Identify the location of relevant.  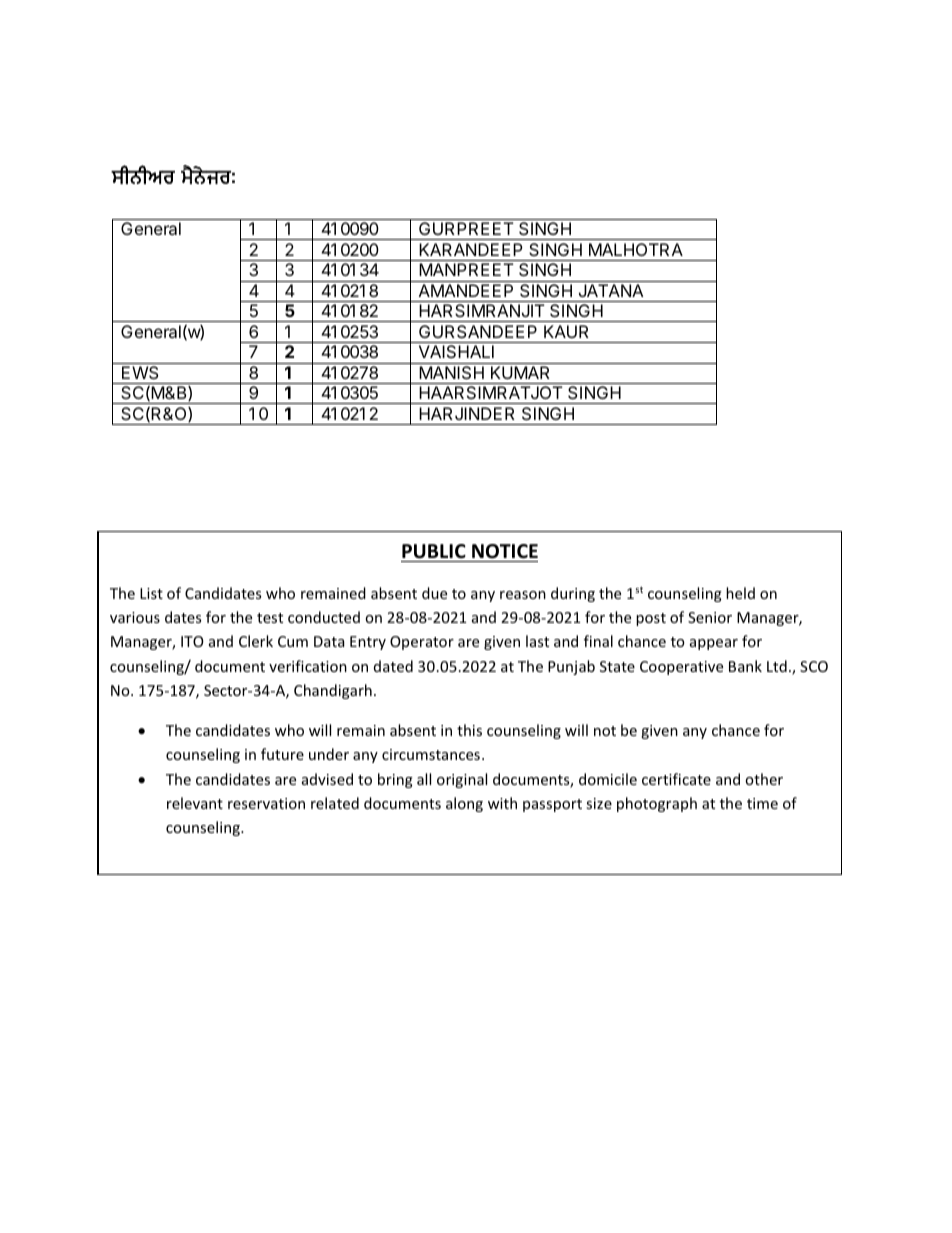
(195, 803).
